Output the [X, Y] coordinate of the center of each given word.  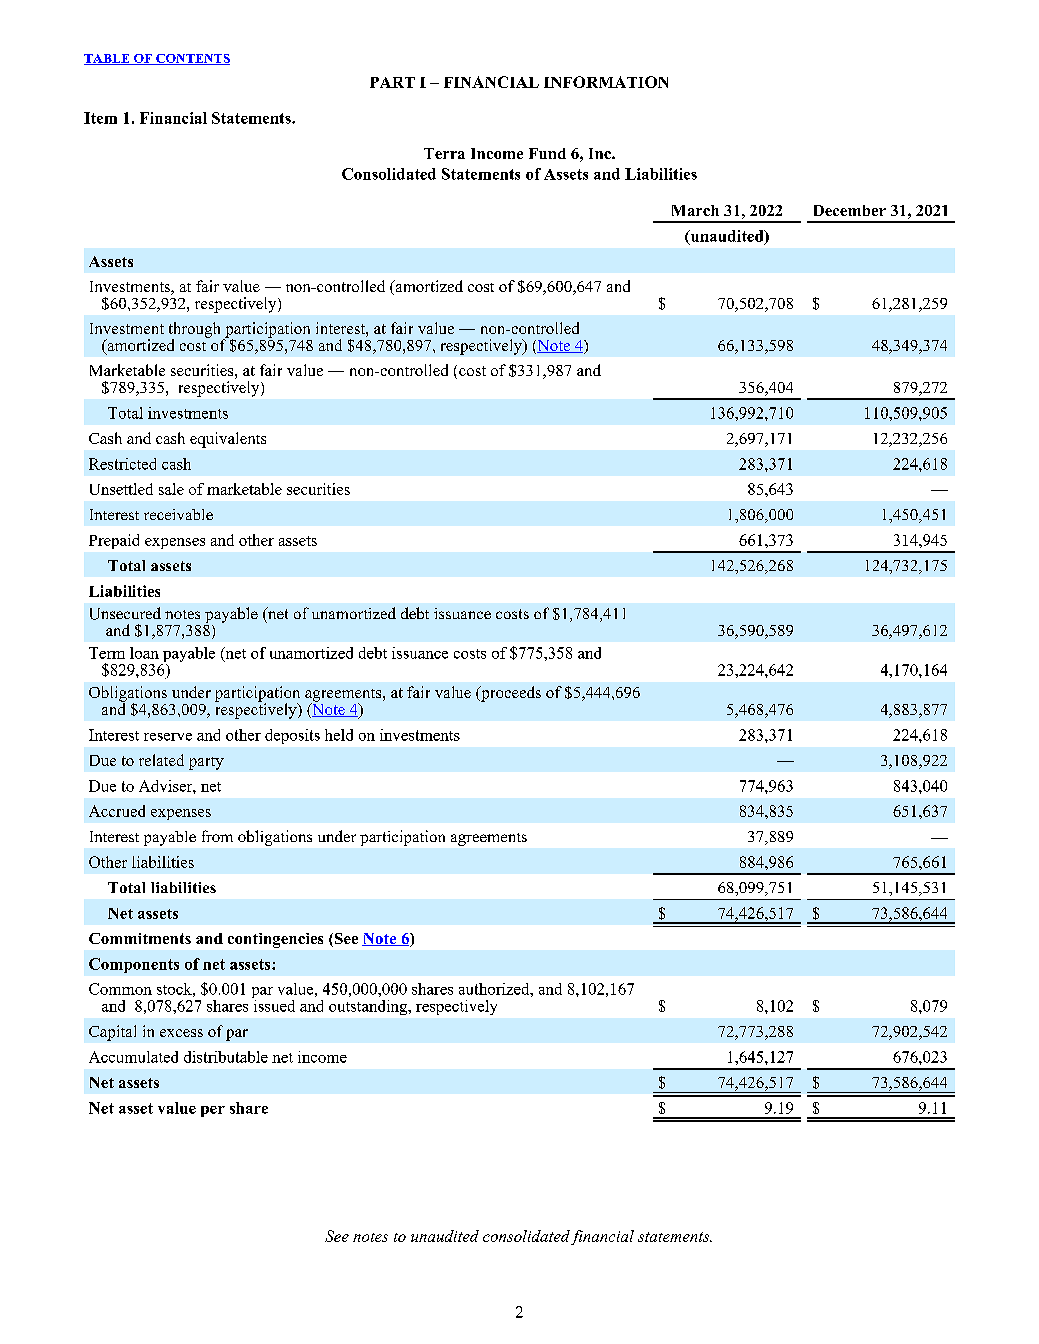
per [213, 1111]
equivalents [228, 440]
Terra [444, 153]
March [695, 210]
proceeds [510, 694]
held [339, 735]
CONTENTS [192, 59]
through [194, 331]
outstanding [369, 1007]
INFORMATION [606, 82]
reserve [168, 737]
